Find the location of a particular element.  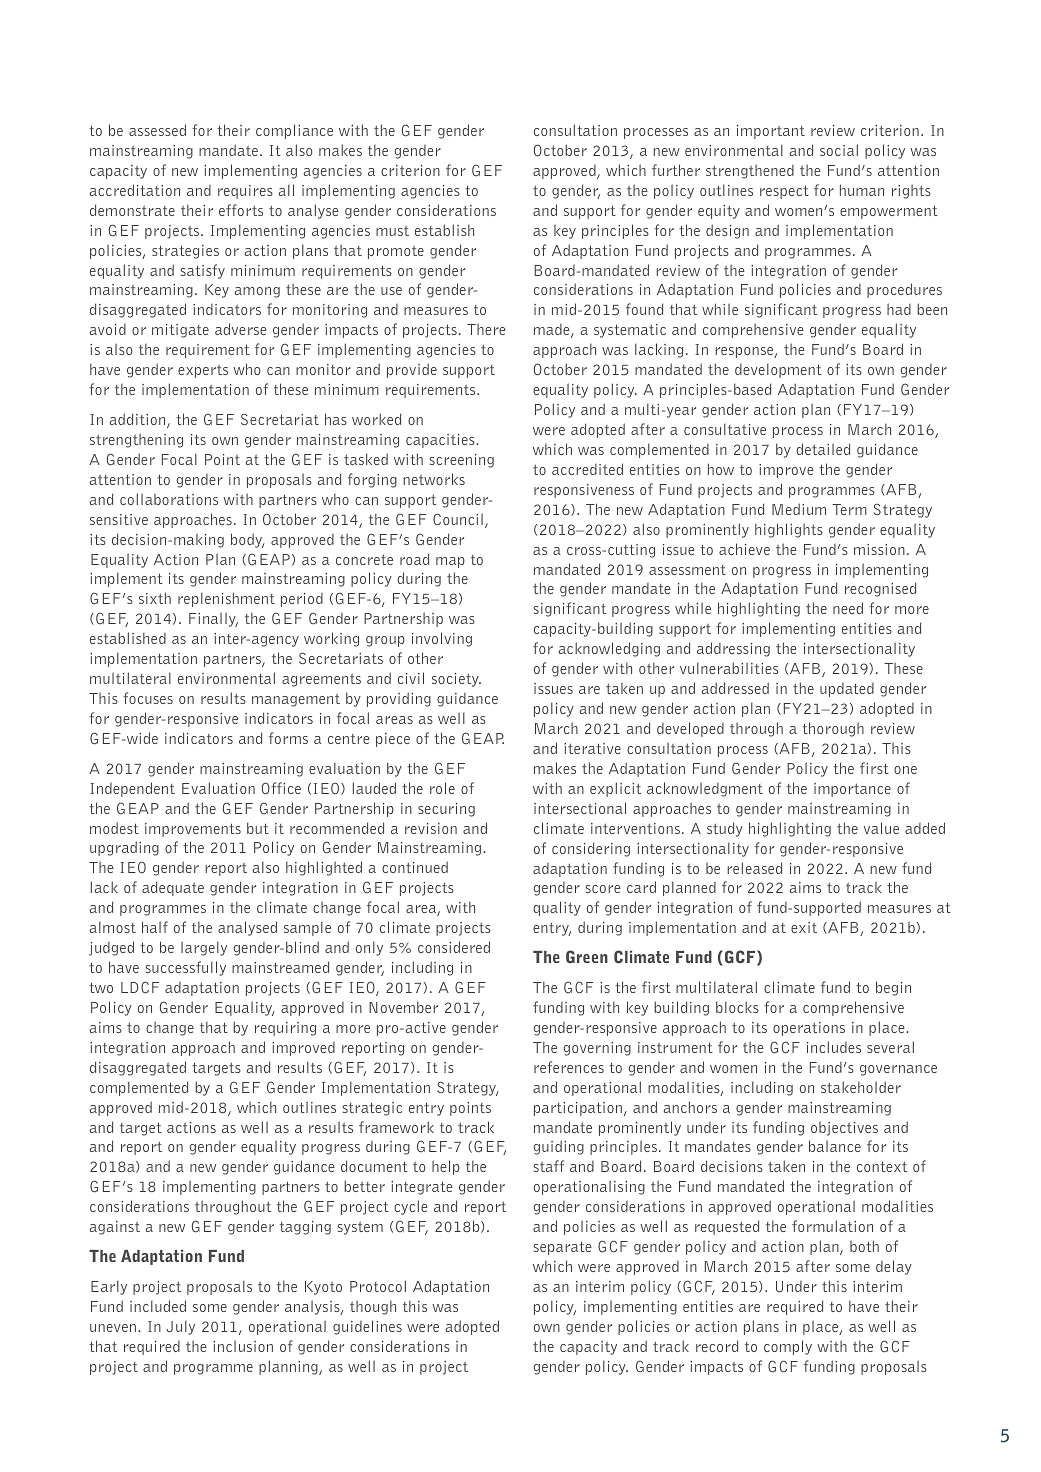

body is located at coordinates (248, 540).
